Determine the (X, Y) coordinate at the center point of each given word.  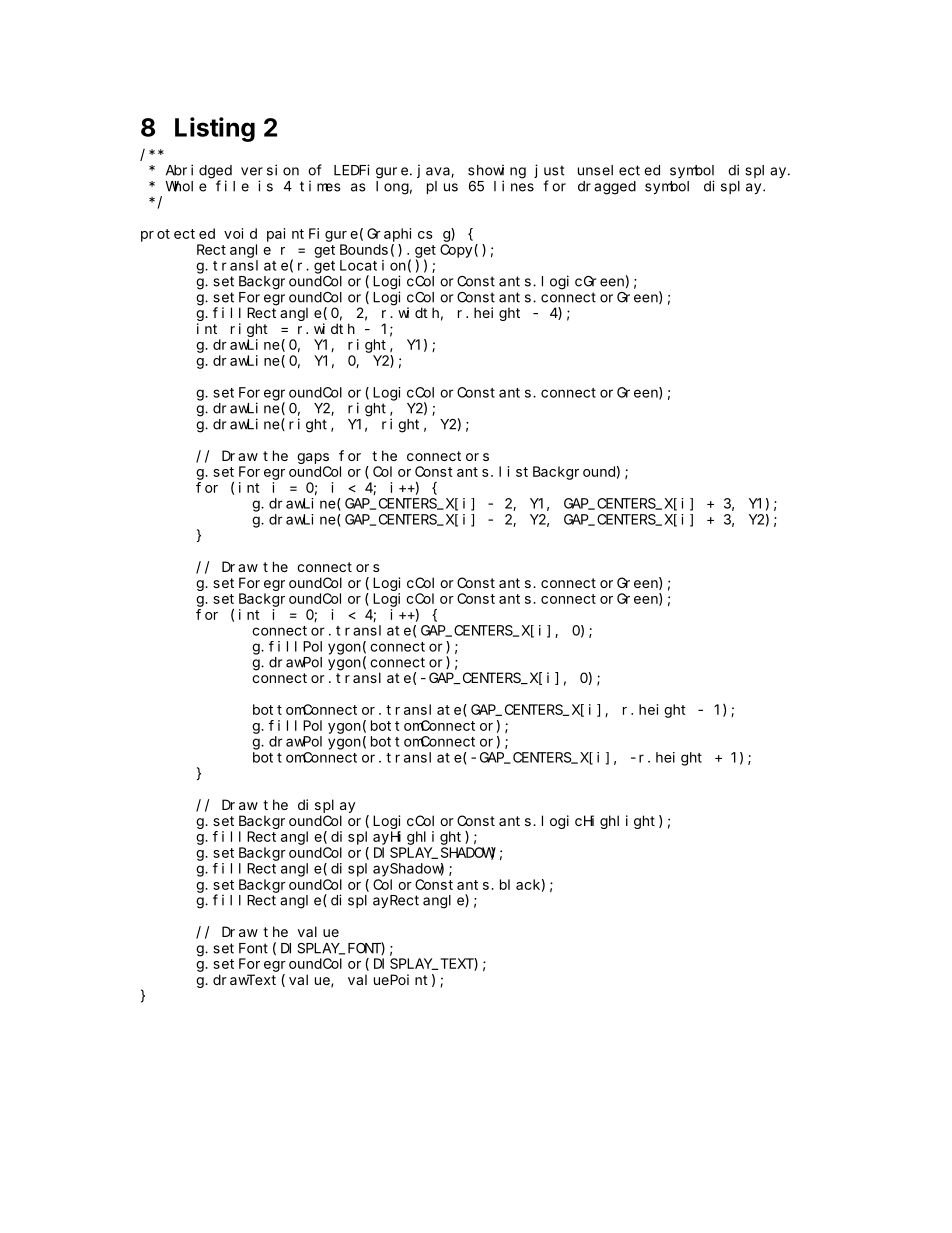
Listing (215, 129)
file (232, 186)
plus (442, 187)
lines (514, 186)
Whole (186, 186)
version (270, 170)
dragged (607, 188)
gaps (313, 458)
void (240, 233)
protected (178, 235)
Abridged (199, 171)
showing (497, 171)
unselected (619, 170)
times (320, 186)
